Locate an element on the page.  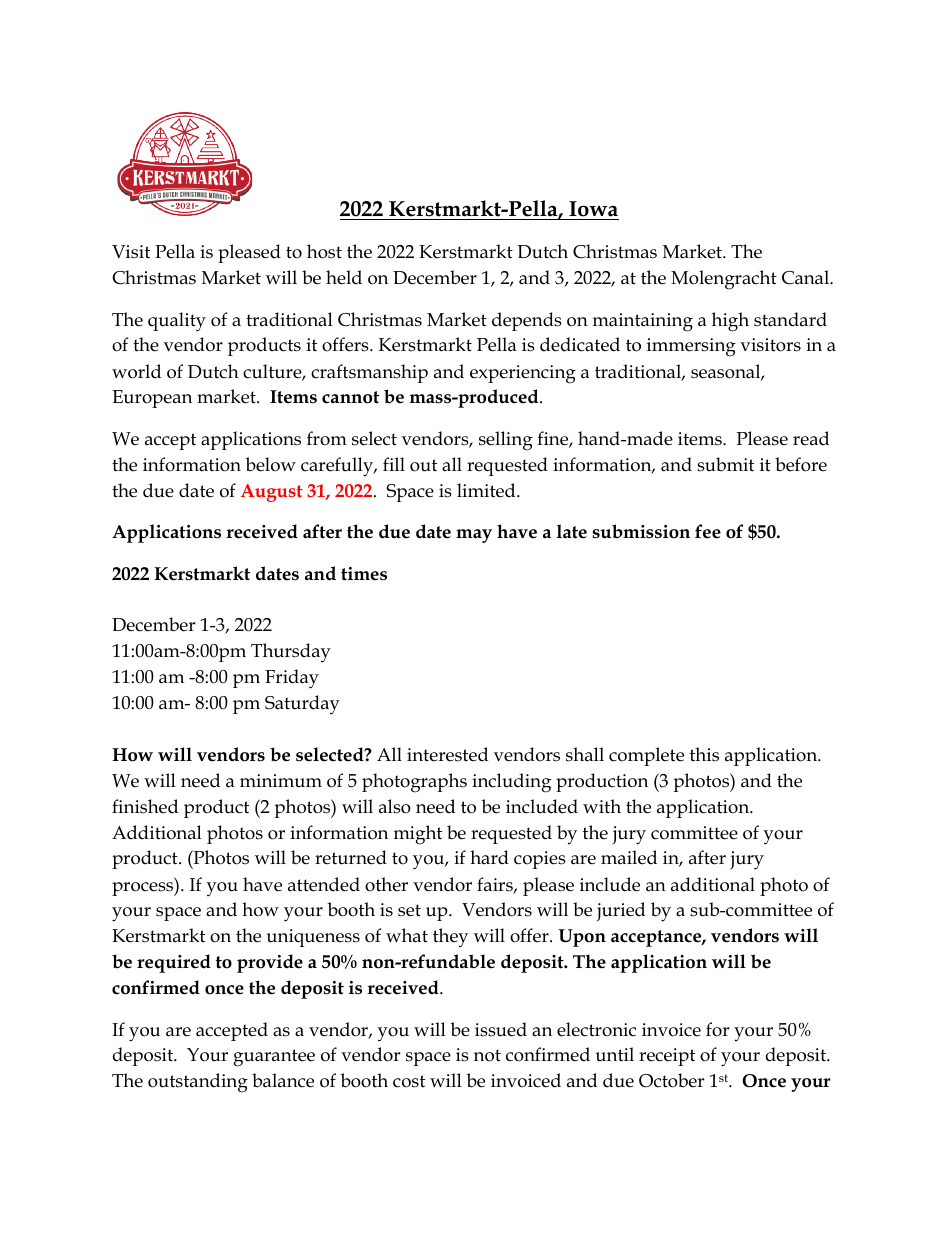
host is located at coordinates (324, 251).
